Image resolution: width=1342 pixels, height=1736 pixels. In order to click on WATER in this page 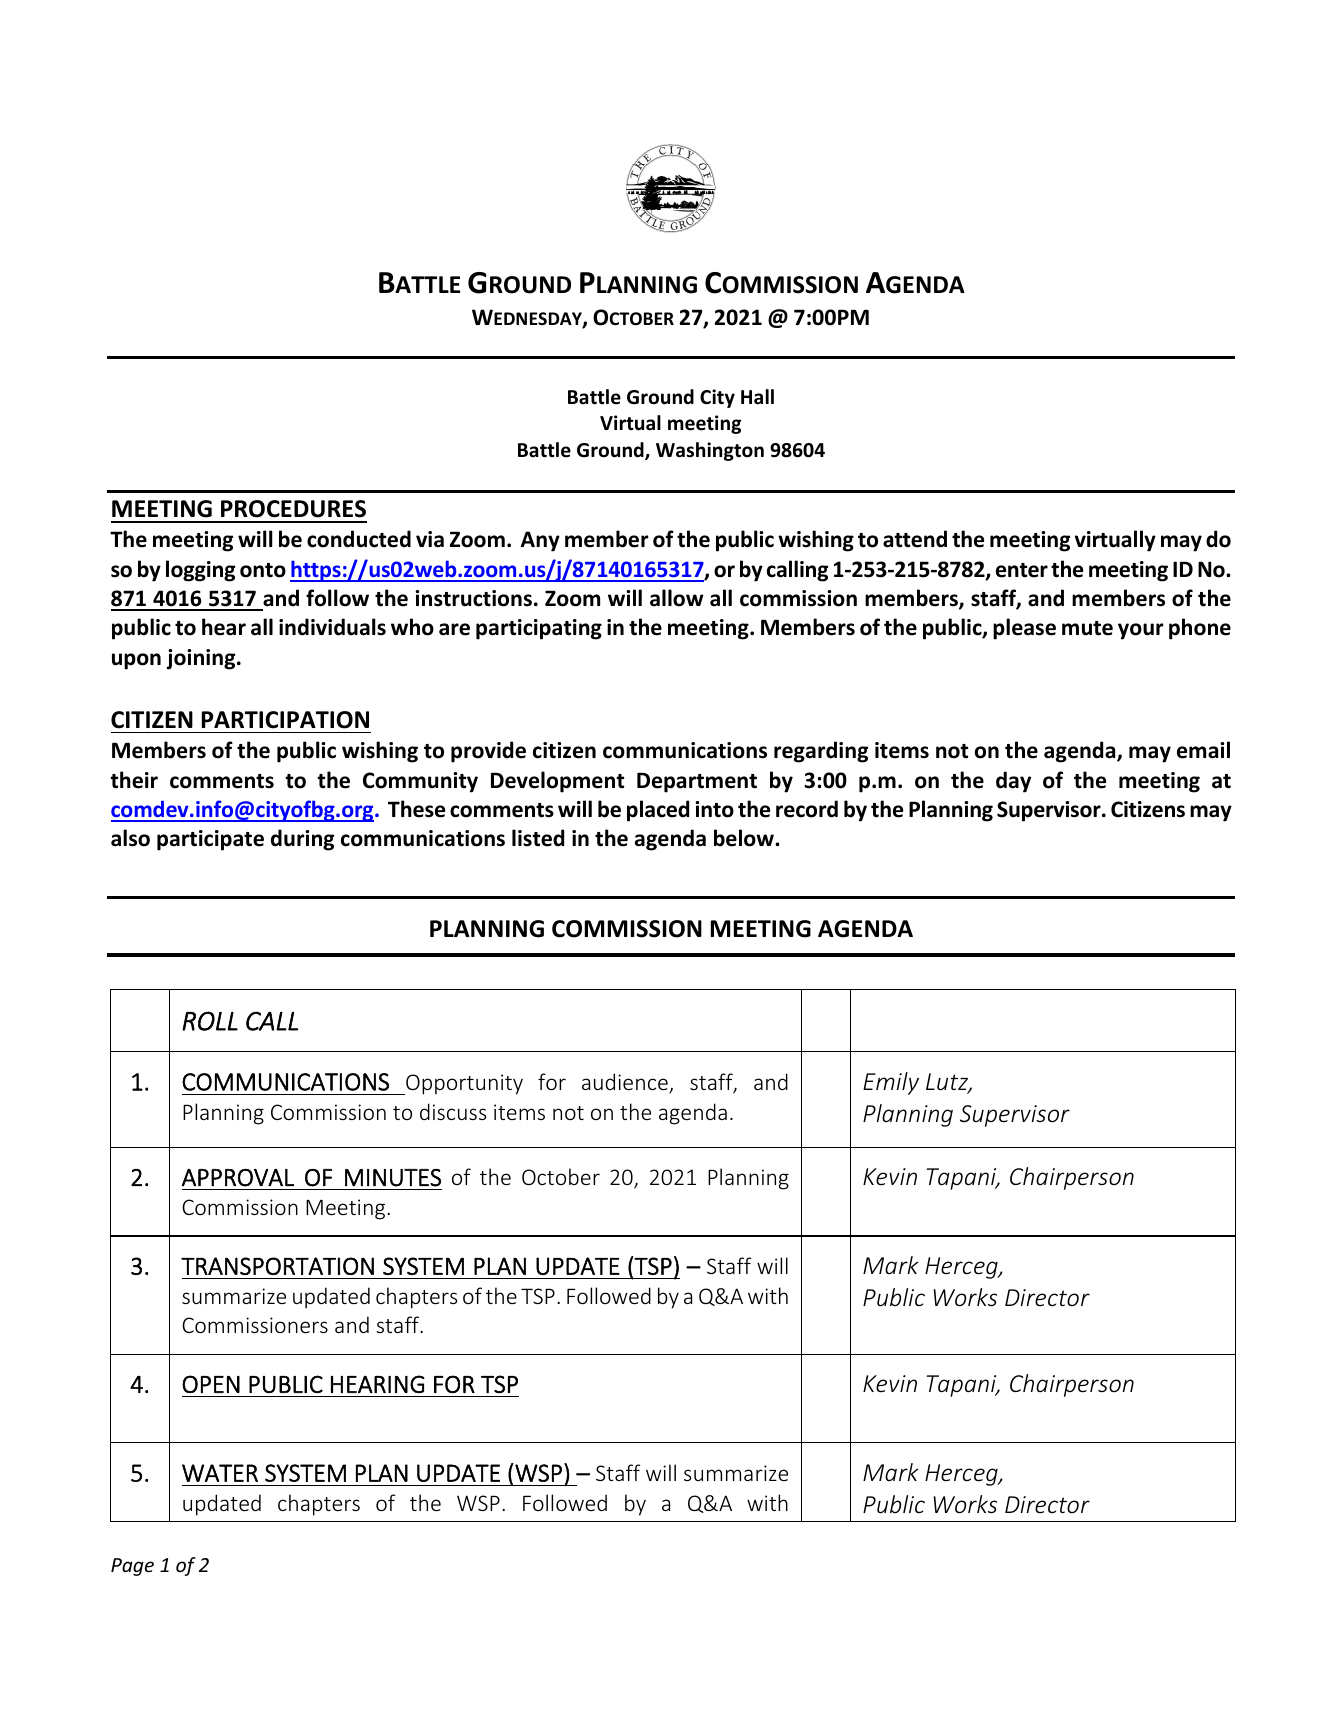, I will do `click(220, 1473)`.
